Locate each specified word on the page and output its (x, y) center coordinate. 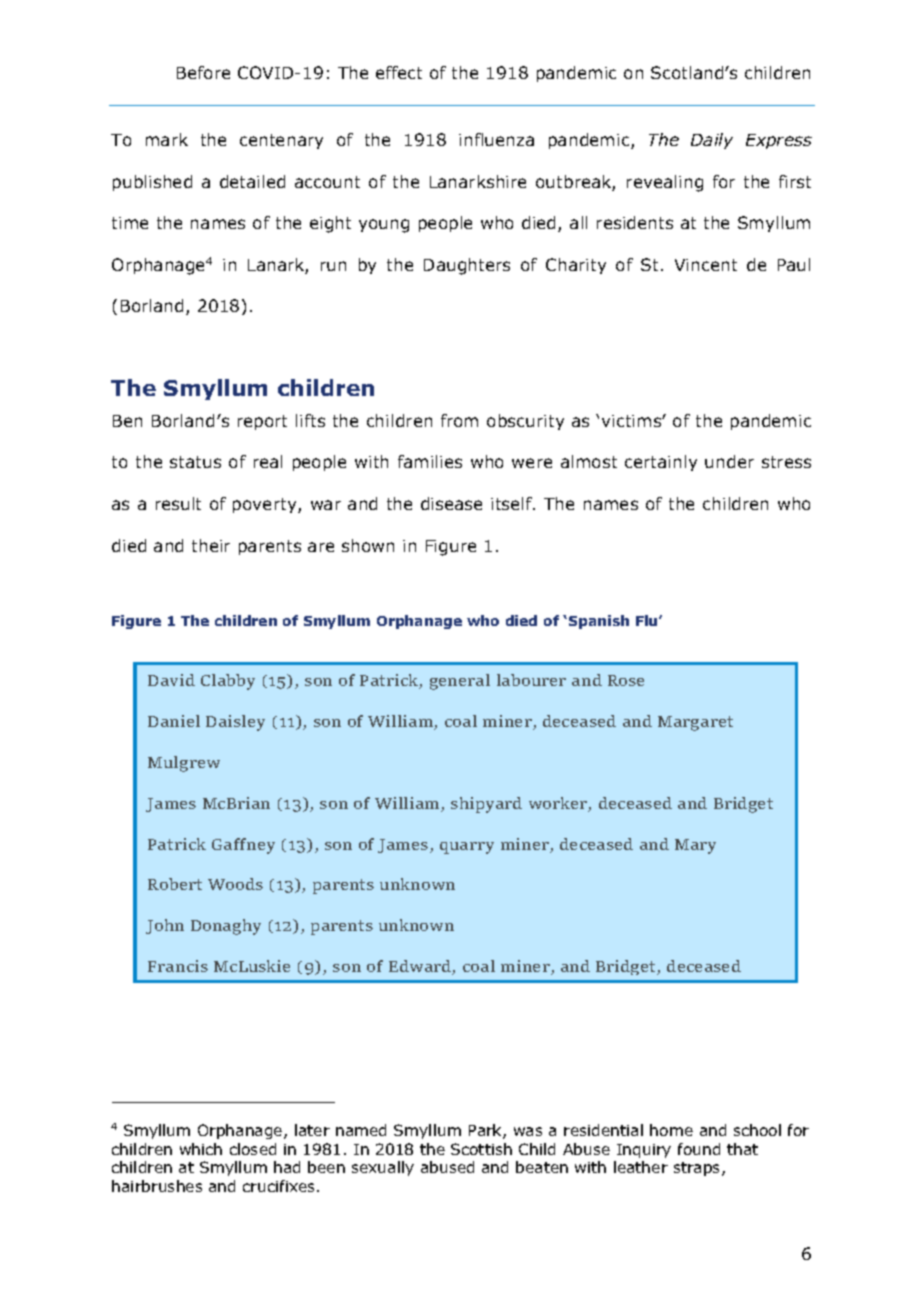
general (460, 682)
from (459, 420)
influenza (496, 139)
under (729, 461)
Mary (695, 846)
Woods (235, 884)
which (201, 1149)
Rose (626, 680)
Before (203, 72)
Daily (712, 141)
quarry (467, 848)
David (171, 680)
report (262, 422)
